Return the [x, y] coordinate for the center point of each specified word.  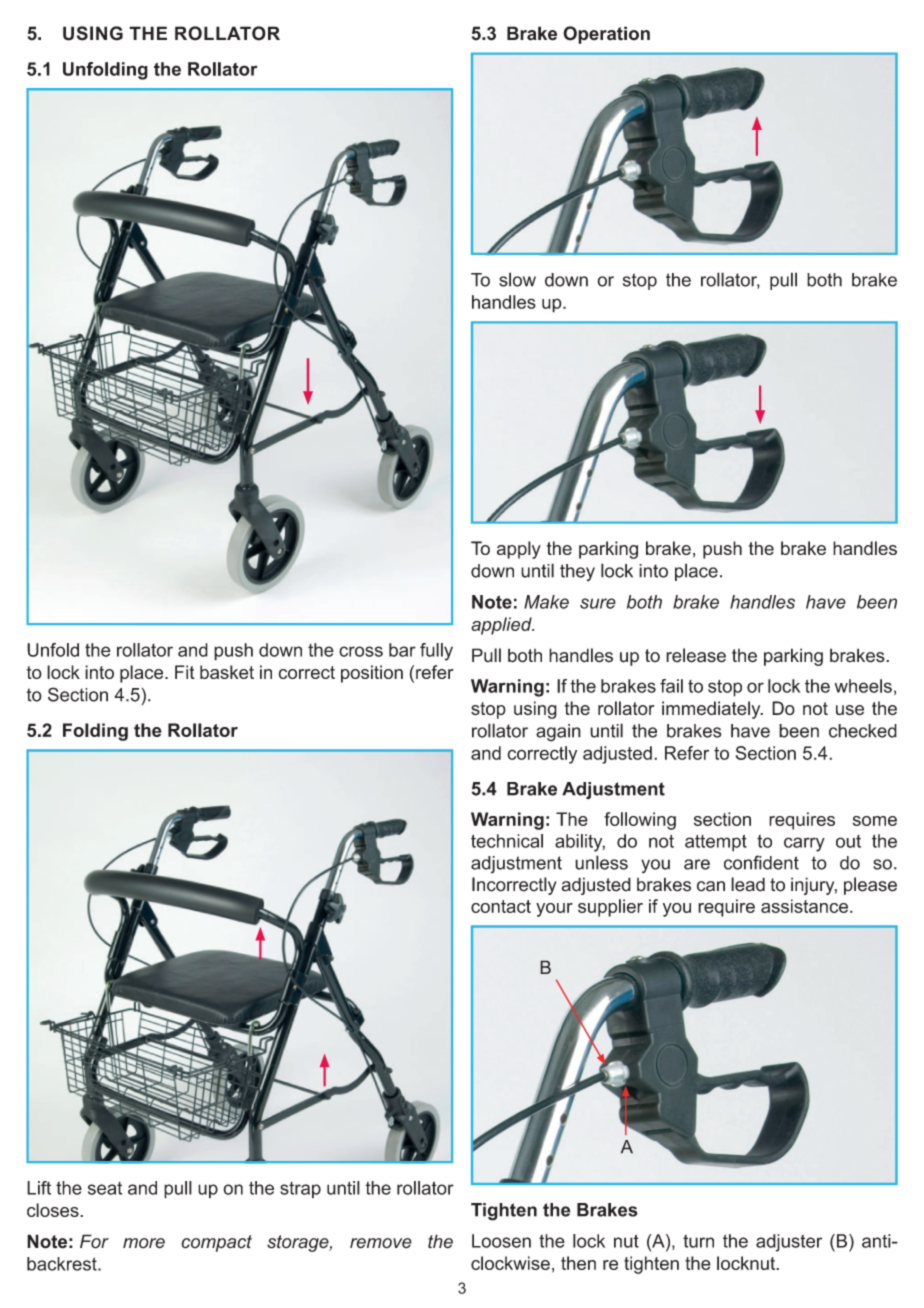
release [696, 655]
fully [436, 652]
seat [105, 1188]
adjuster [789, 1243]
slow [517, 279]
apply [519, 550]
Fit [185, 672]
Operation [606, 35]
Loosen [501, 1241]
